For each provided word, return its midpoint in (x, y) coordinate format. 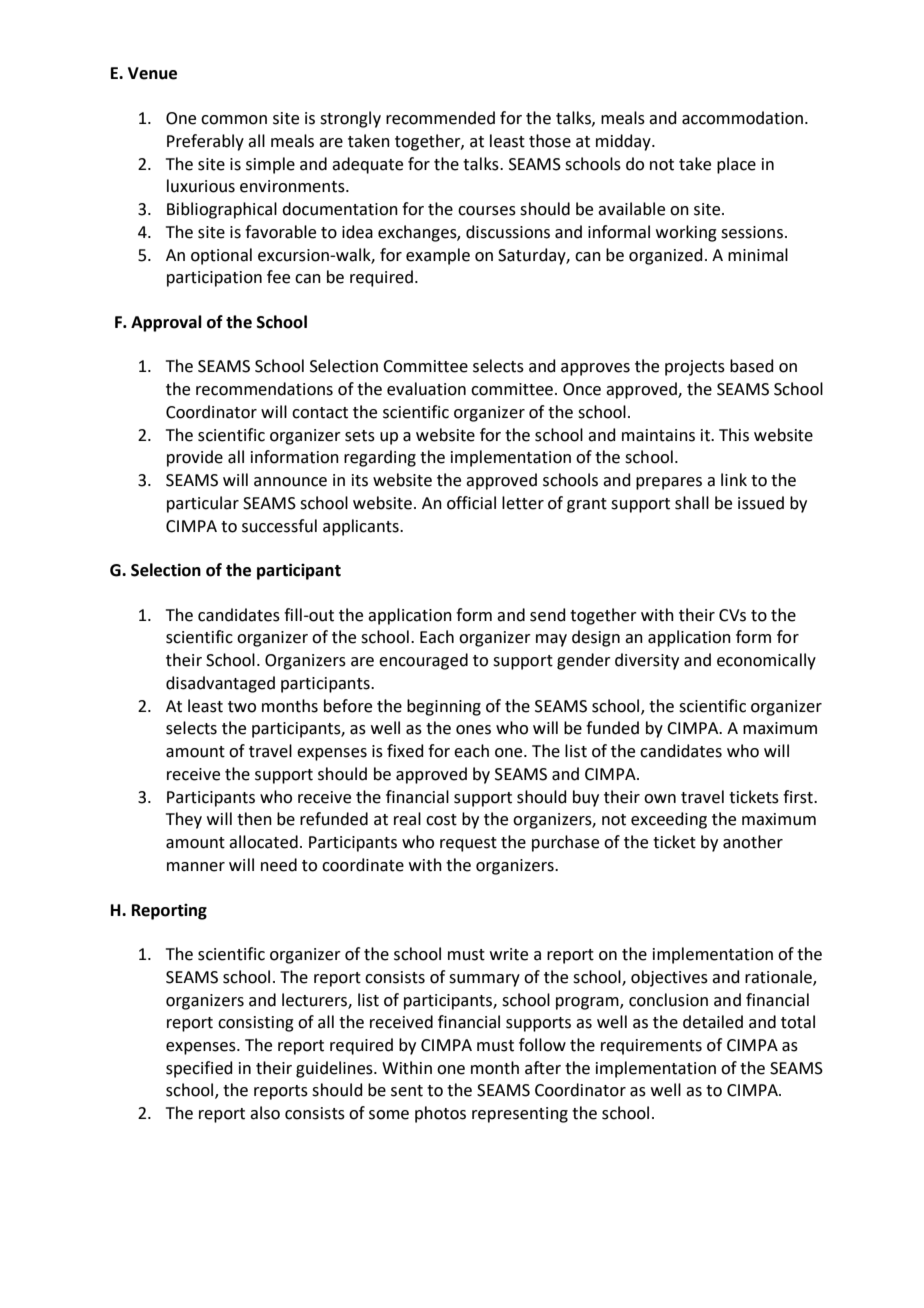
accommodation (744, 118)
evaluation (426, 389)
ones (473, 730)
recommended (440, 118)
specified (199, 1069)
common (234, 120)
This (734, 435)
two (242, 707)
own (660, 799)
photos (440, 1114)
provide (195, 458)
